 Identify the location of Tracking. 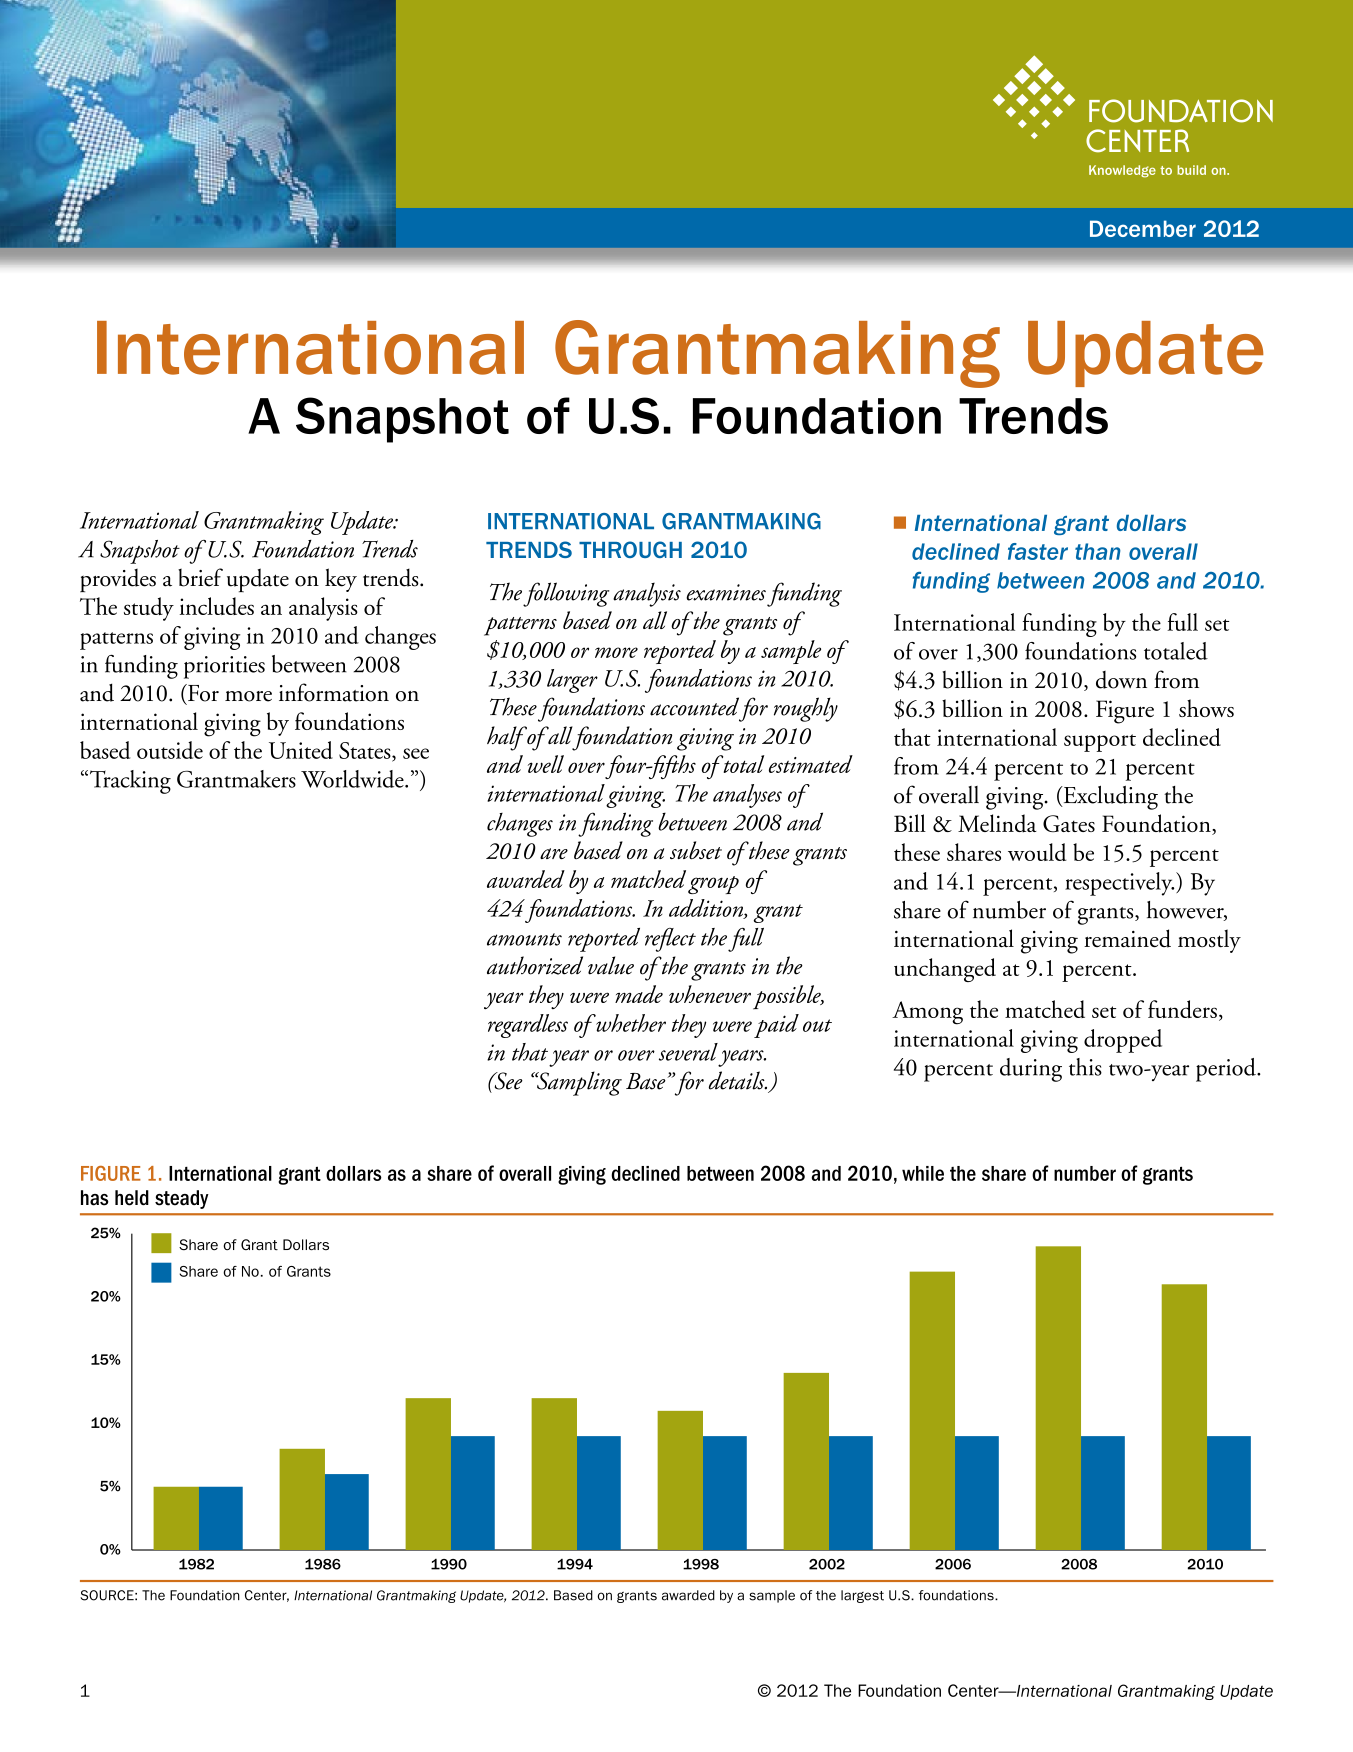
(129, 782).
